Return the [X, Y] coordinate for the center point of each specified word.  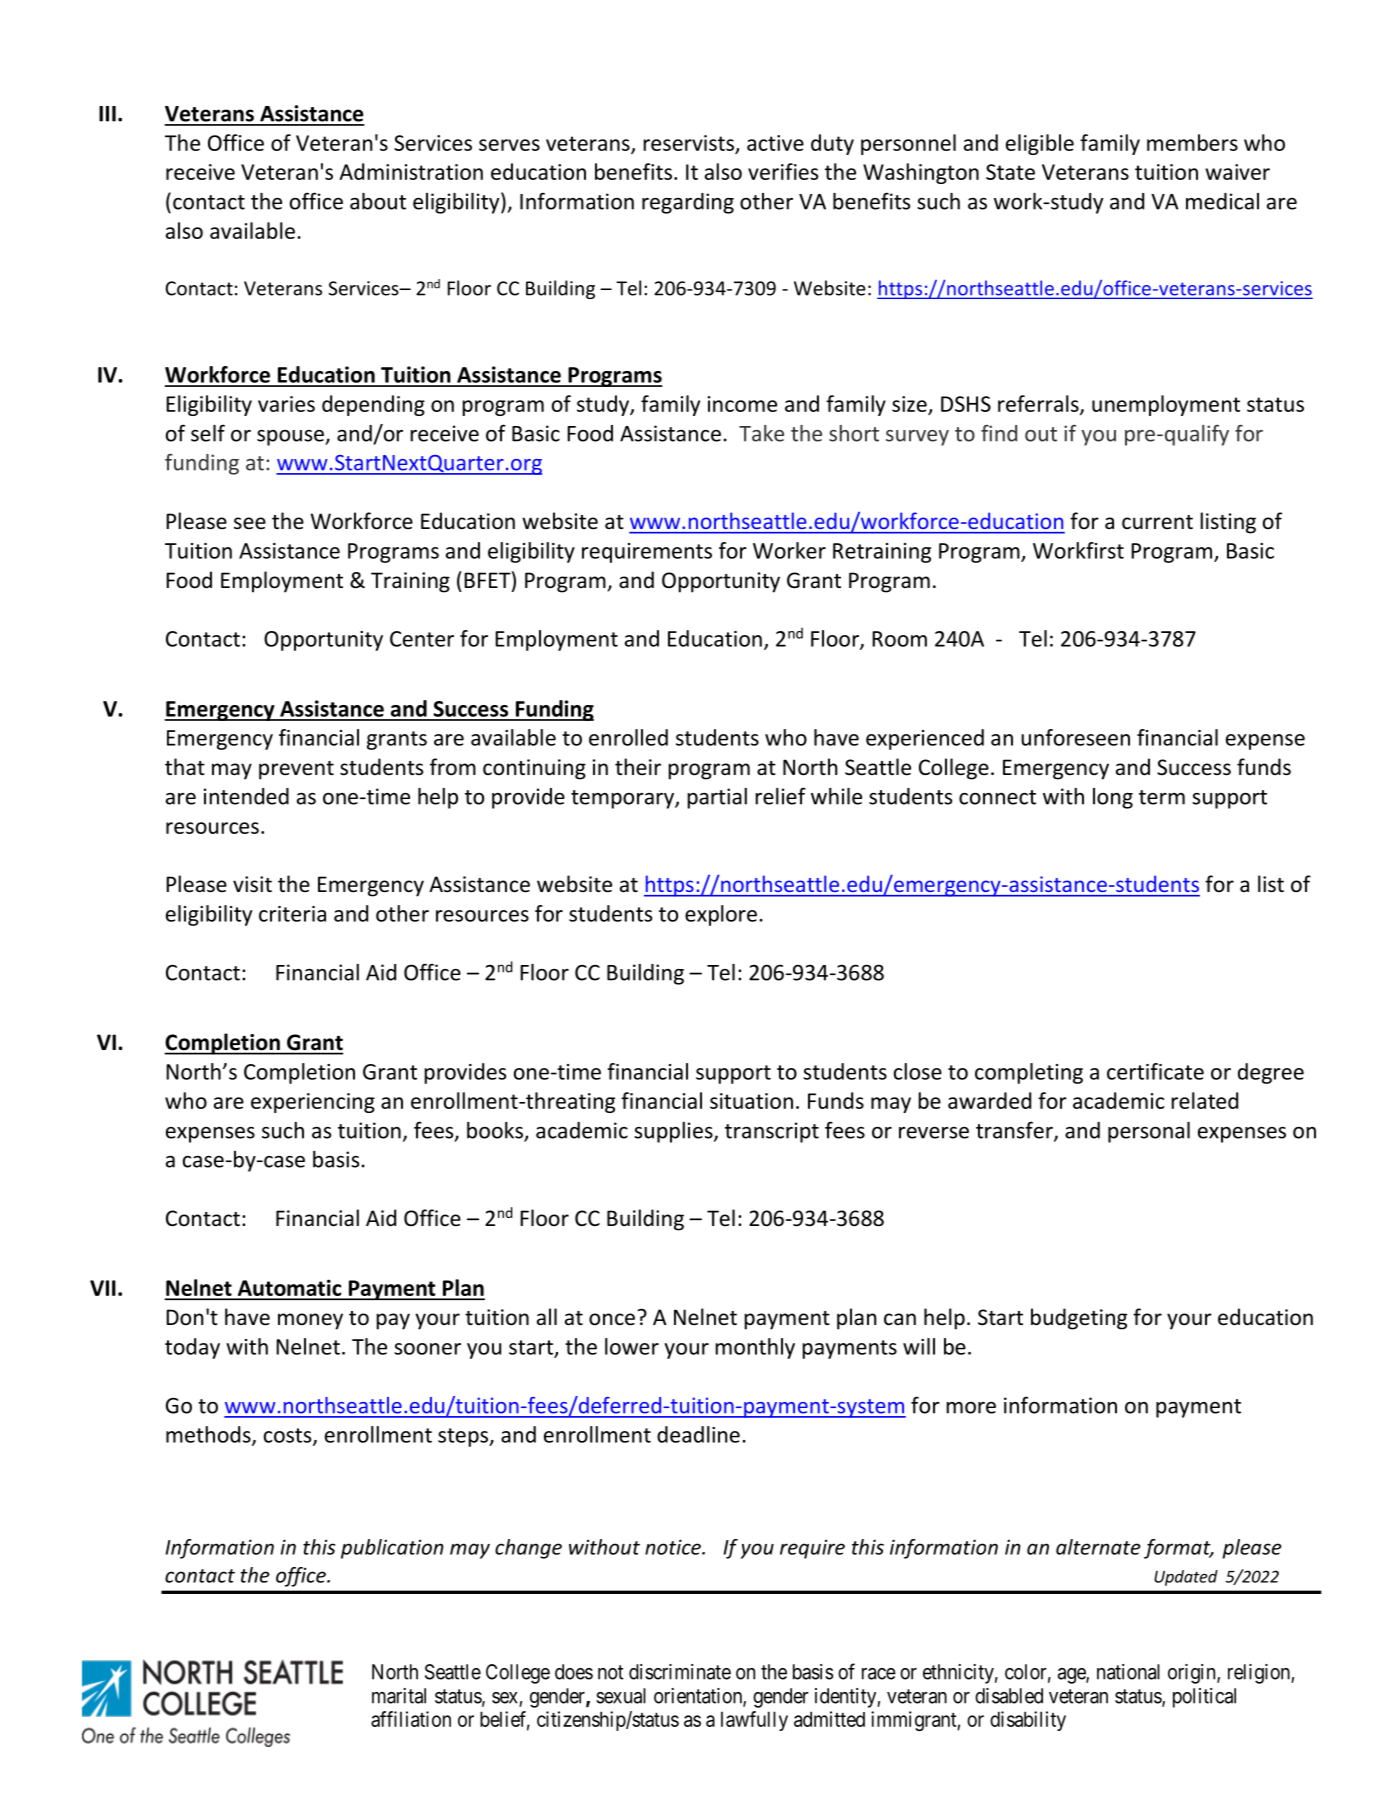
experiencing [313, 1103]
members [1192, 142]
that [185, 766]
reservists [688, 143]
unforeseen [1075, 737]
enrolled [628, 737]
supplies [674, 1132]
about [378, 201]
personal [1149, 1132]
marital [399, 1696]
